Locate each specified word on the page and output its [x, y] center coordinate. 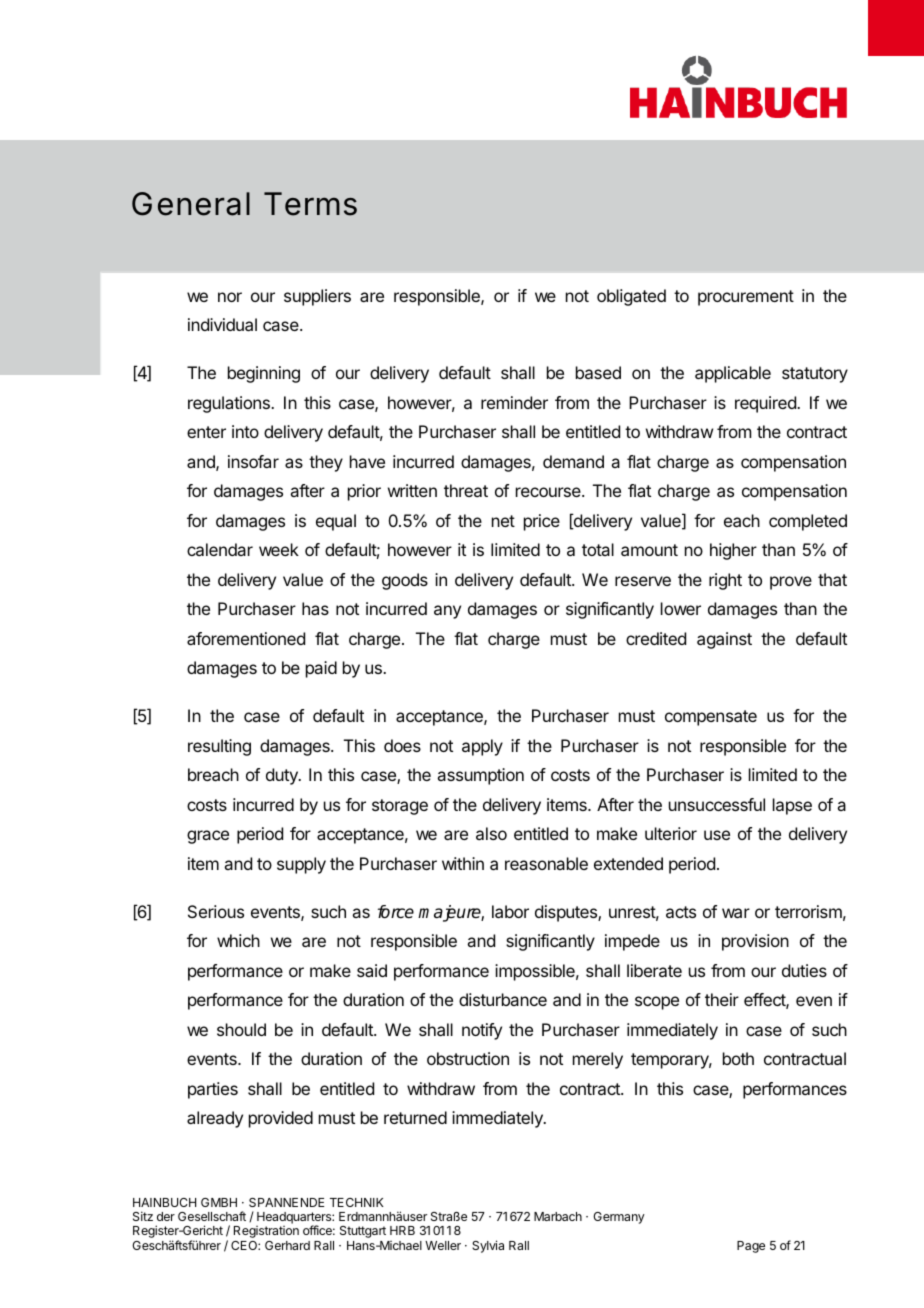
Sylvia [488, 1246]
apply [482, 747]
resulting [219, 747]
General [191, 204]
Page [751, 1247]
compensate [711, 718]
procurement [746, 298]
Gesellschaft [212, 1216]
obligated [631, 297]
